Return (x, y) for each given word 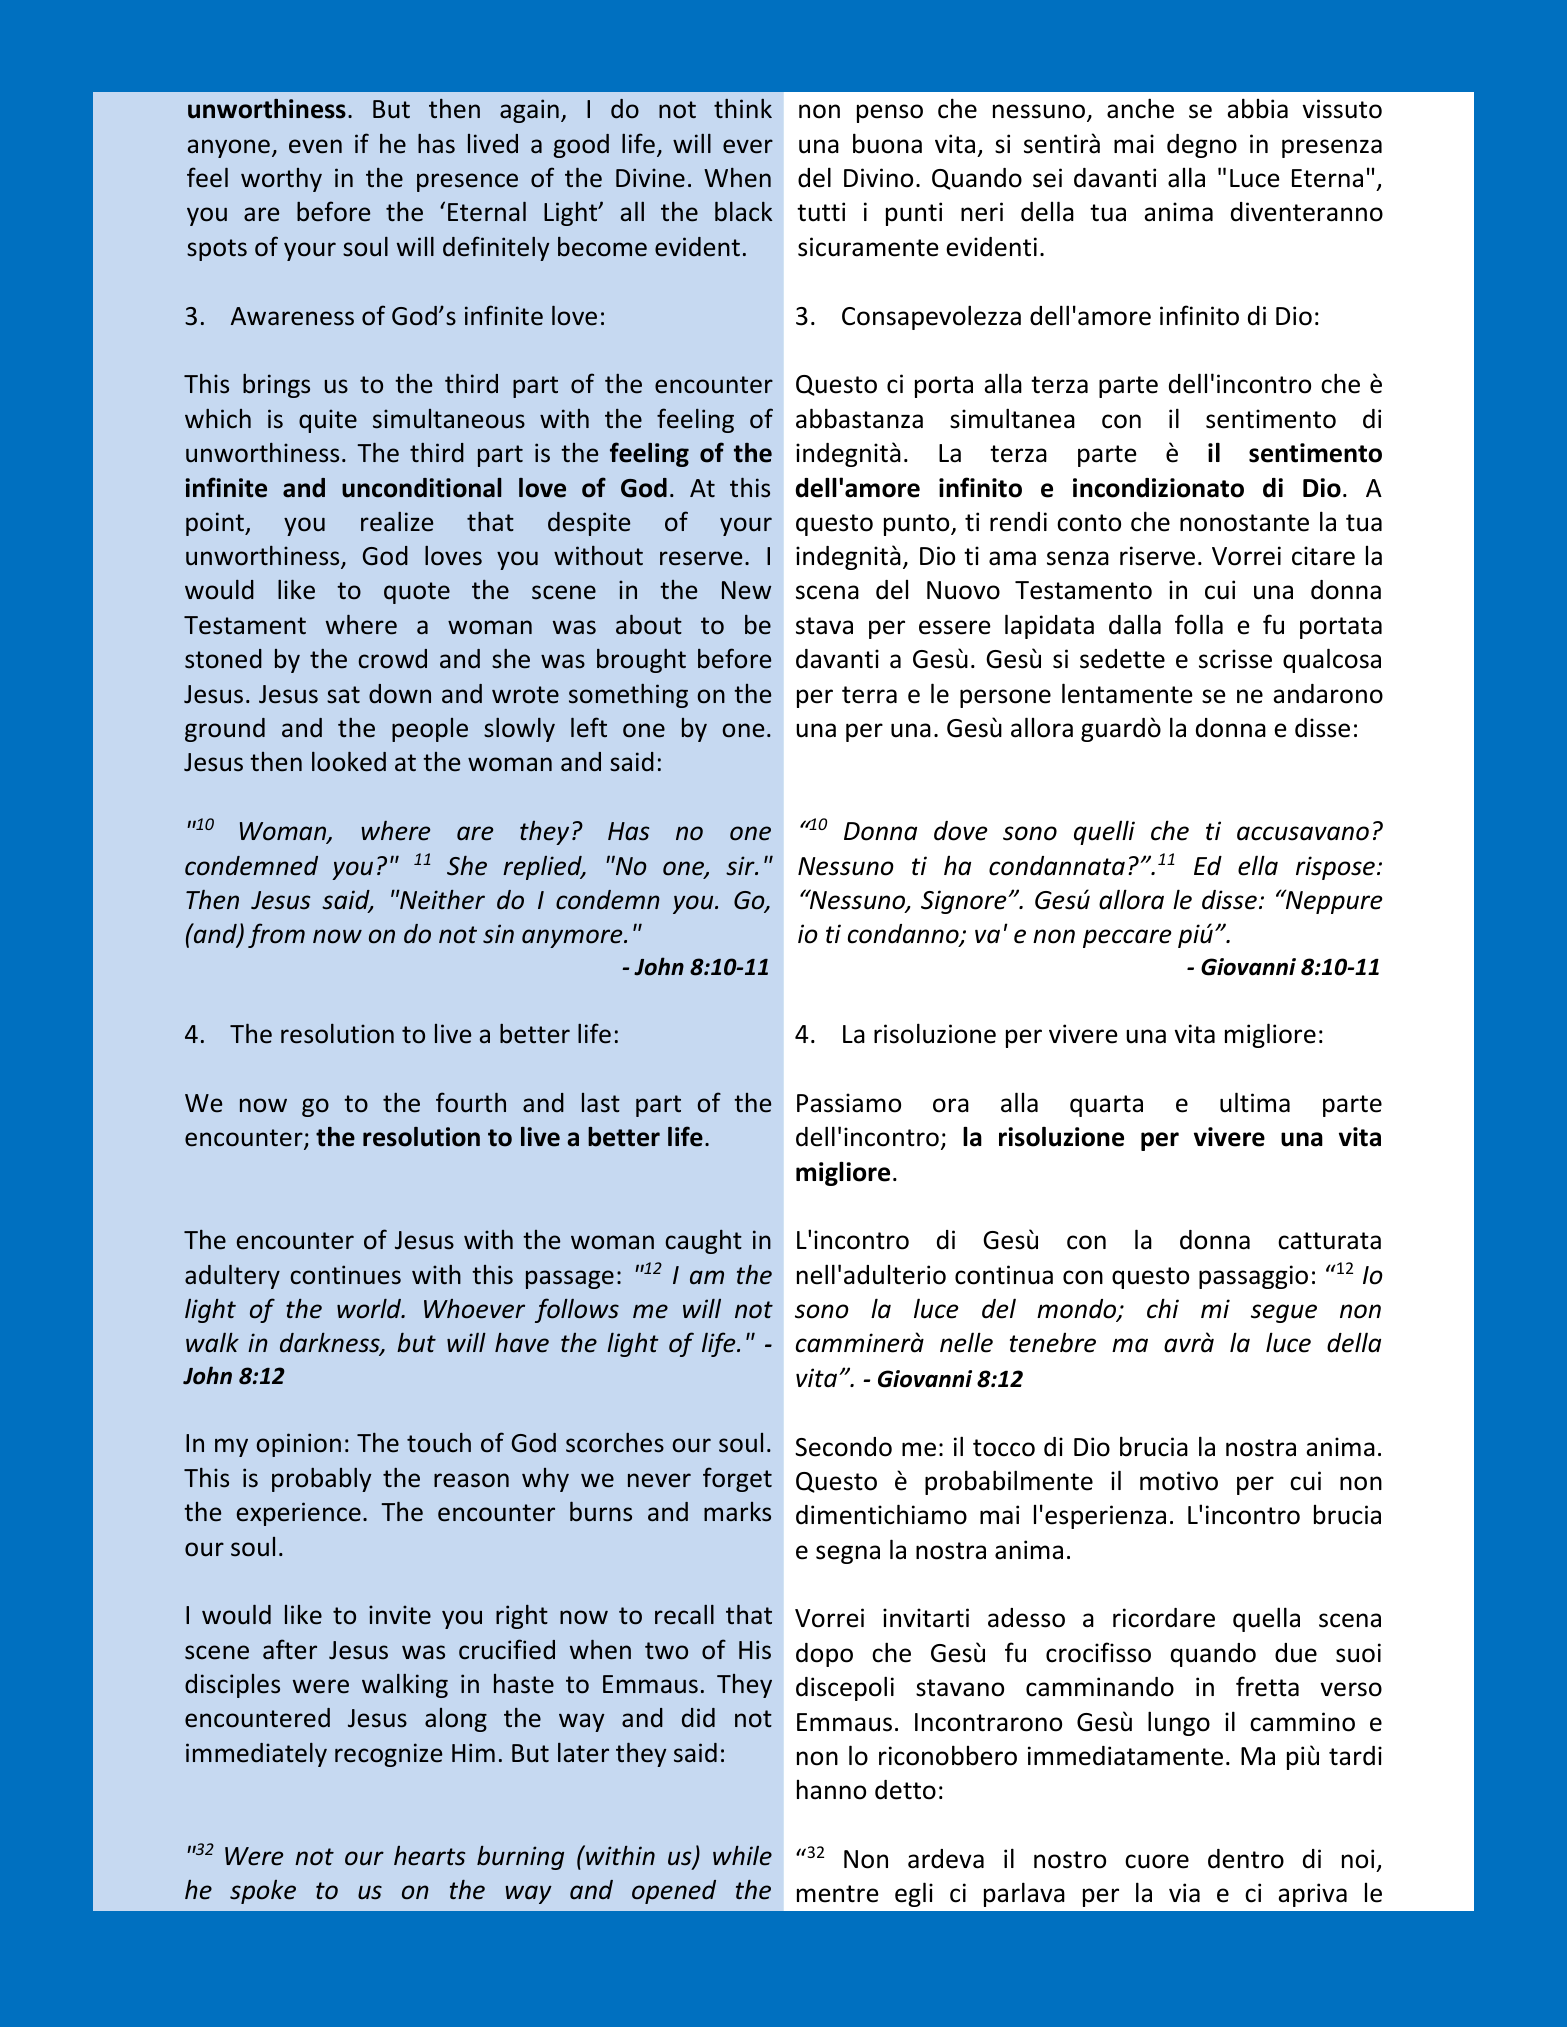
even (315, 146)
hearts (429, 1856)
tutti (821, 212)
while (742, 1856)
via (1184, 1893)
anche (1140, 108)
